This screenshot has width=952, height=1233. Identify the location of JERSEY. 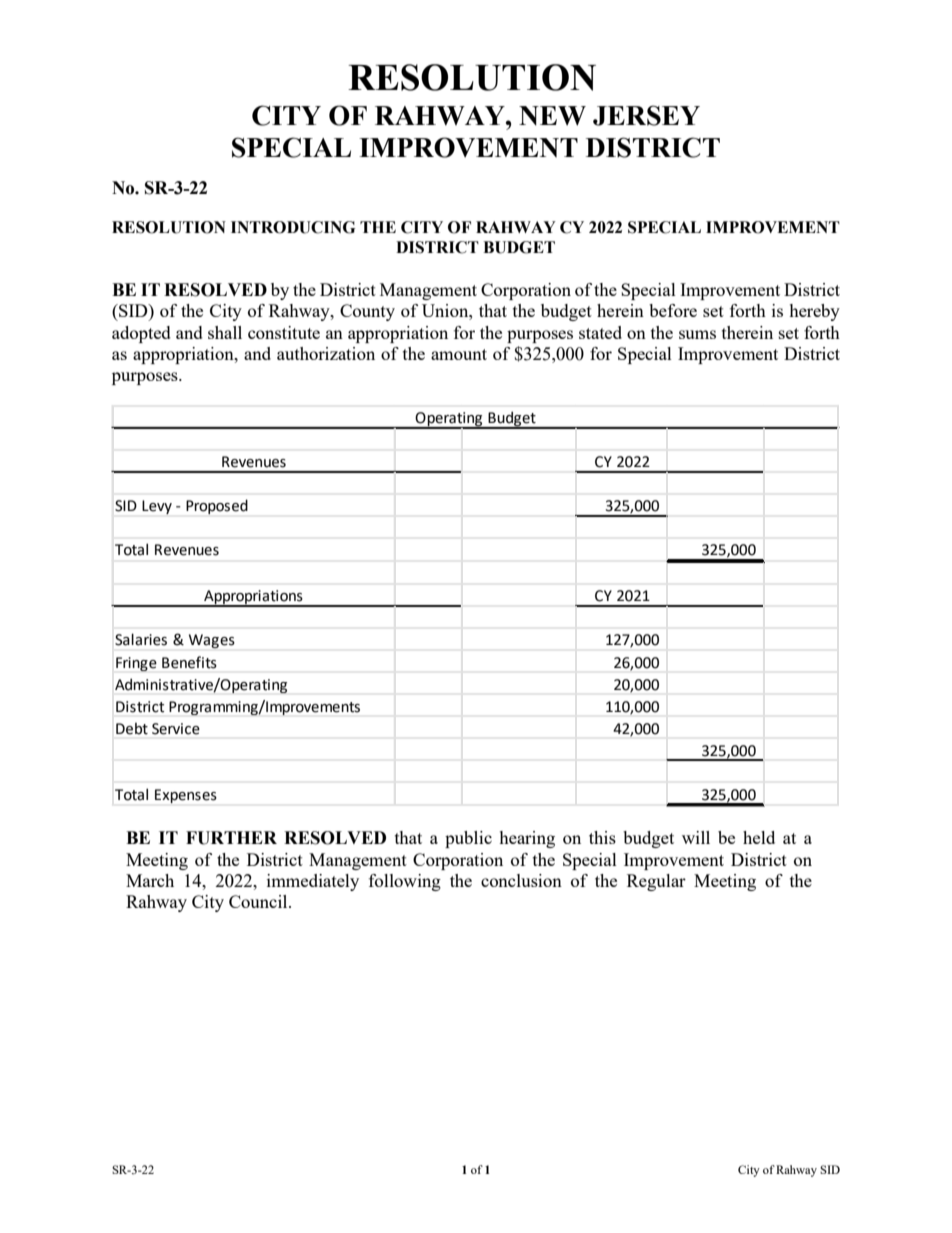
(646, 115).
